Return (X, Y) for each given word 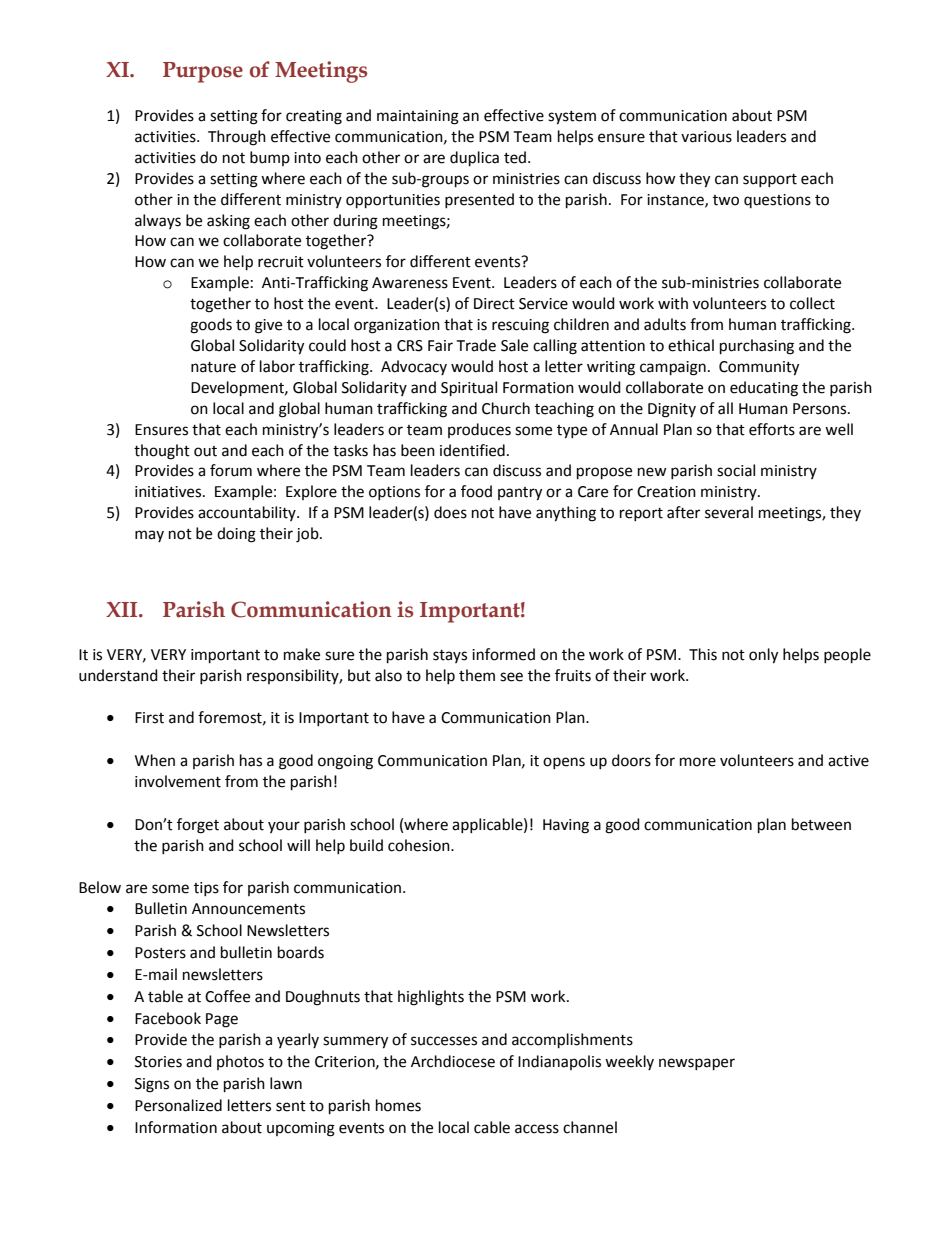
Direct (494, 304)
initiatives (169, 492)
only (763, 656)
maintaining (418, 117)
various (706, 137)
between (821, 824)
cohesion (420, 845)
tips (206, 889)
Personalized (178, 1105)
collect (812, 303)
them (477, 675)
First (149, 718)
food (476, 491)
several (729, 512)
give (268, 326)
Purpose (203, 72)
